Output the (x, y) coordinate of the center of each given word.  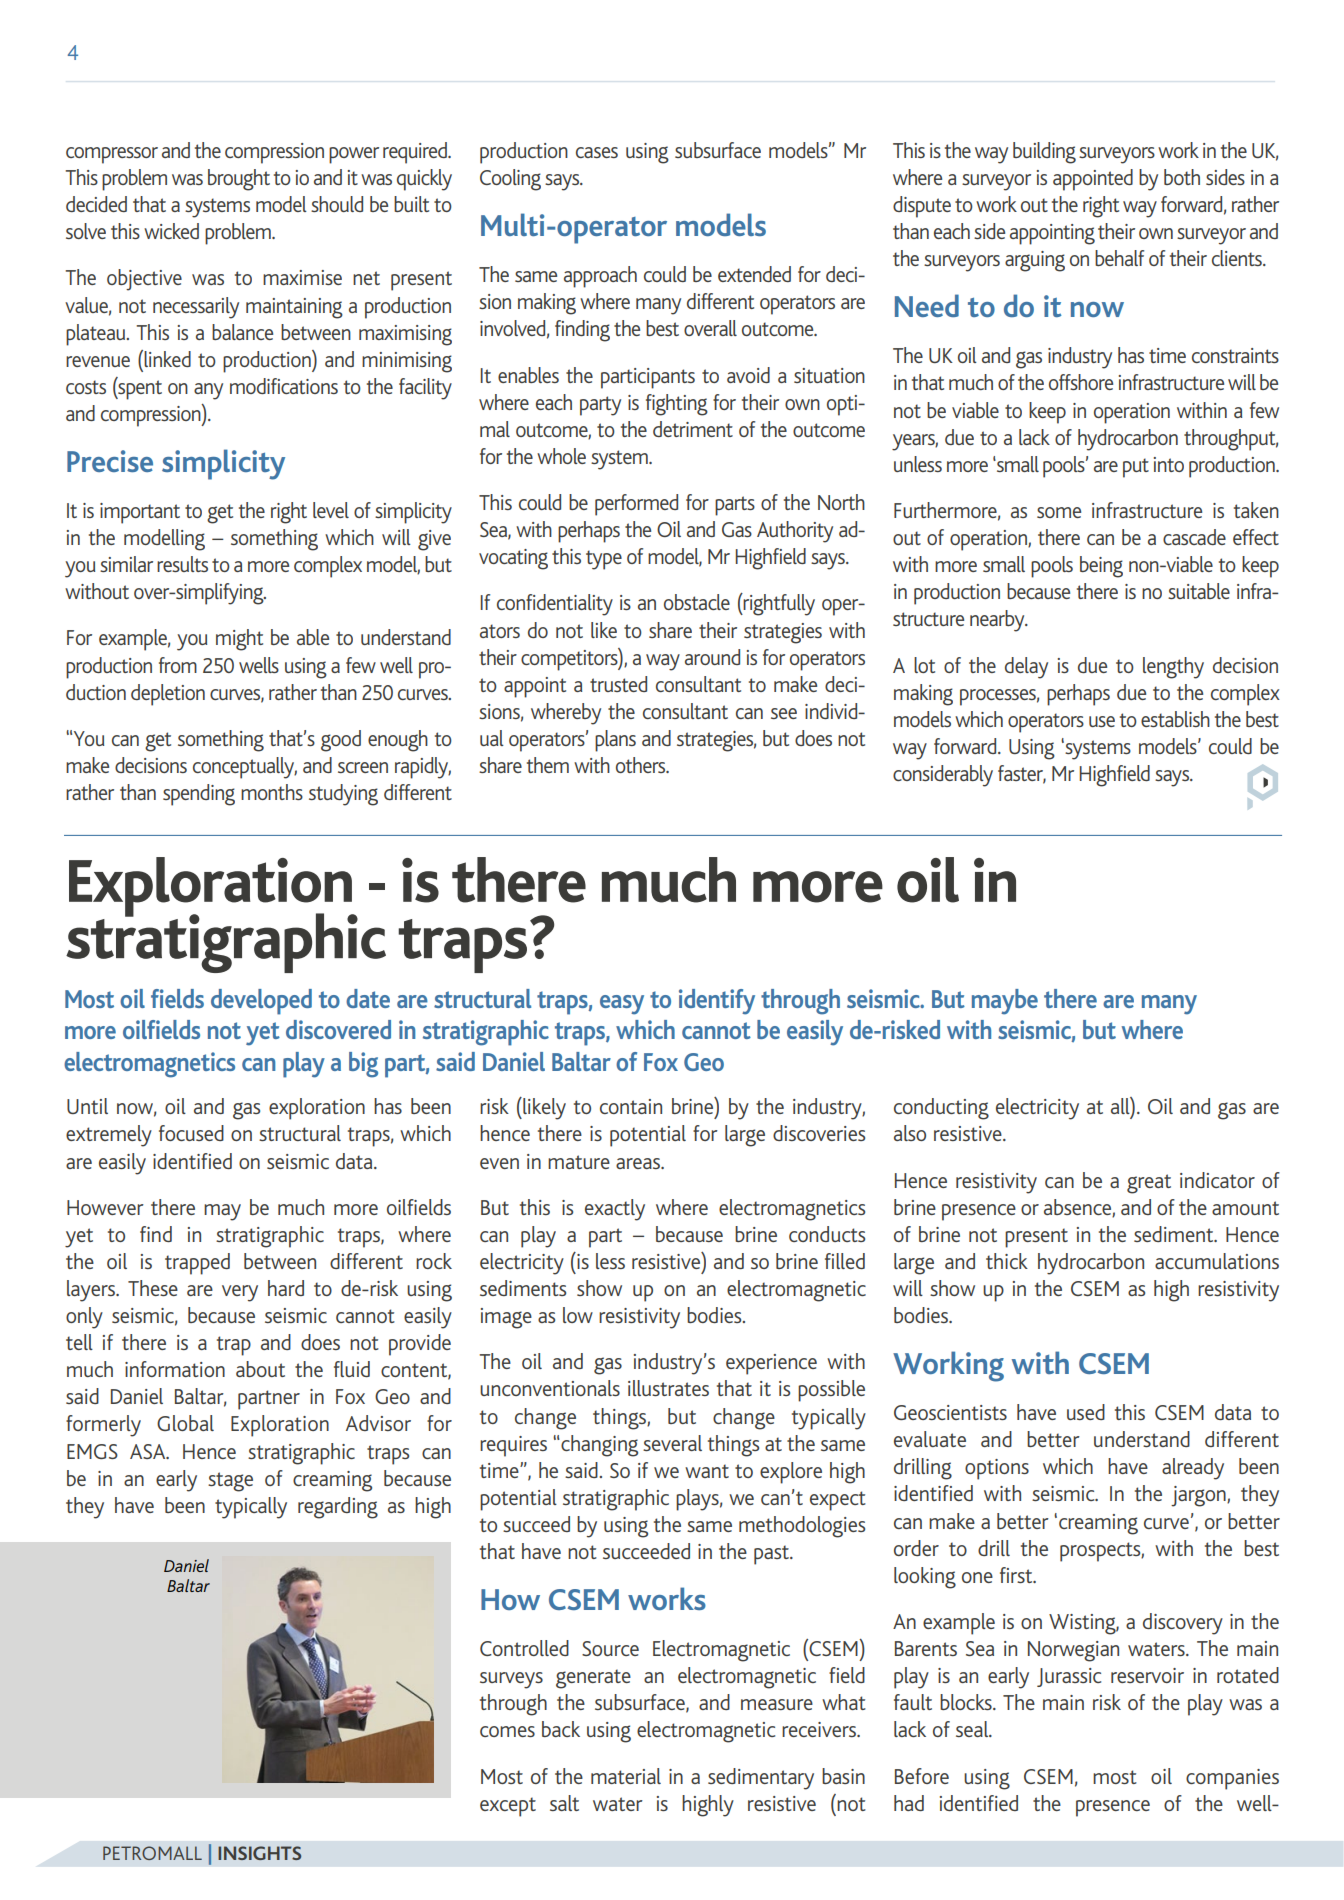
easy (622, 1005)
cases (597, 152)
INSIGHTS (259, 1853)
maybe (1005, 1002)
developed (261, 1002)
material (626, 1776)
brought (239, 180)
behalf (1119, 258)
